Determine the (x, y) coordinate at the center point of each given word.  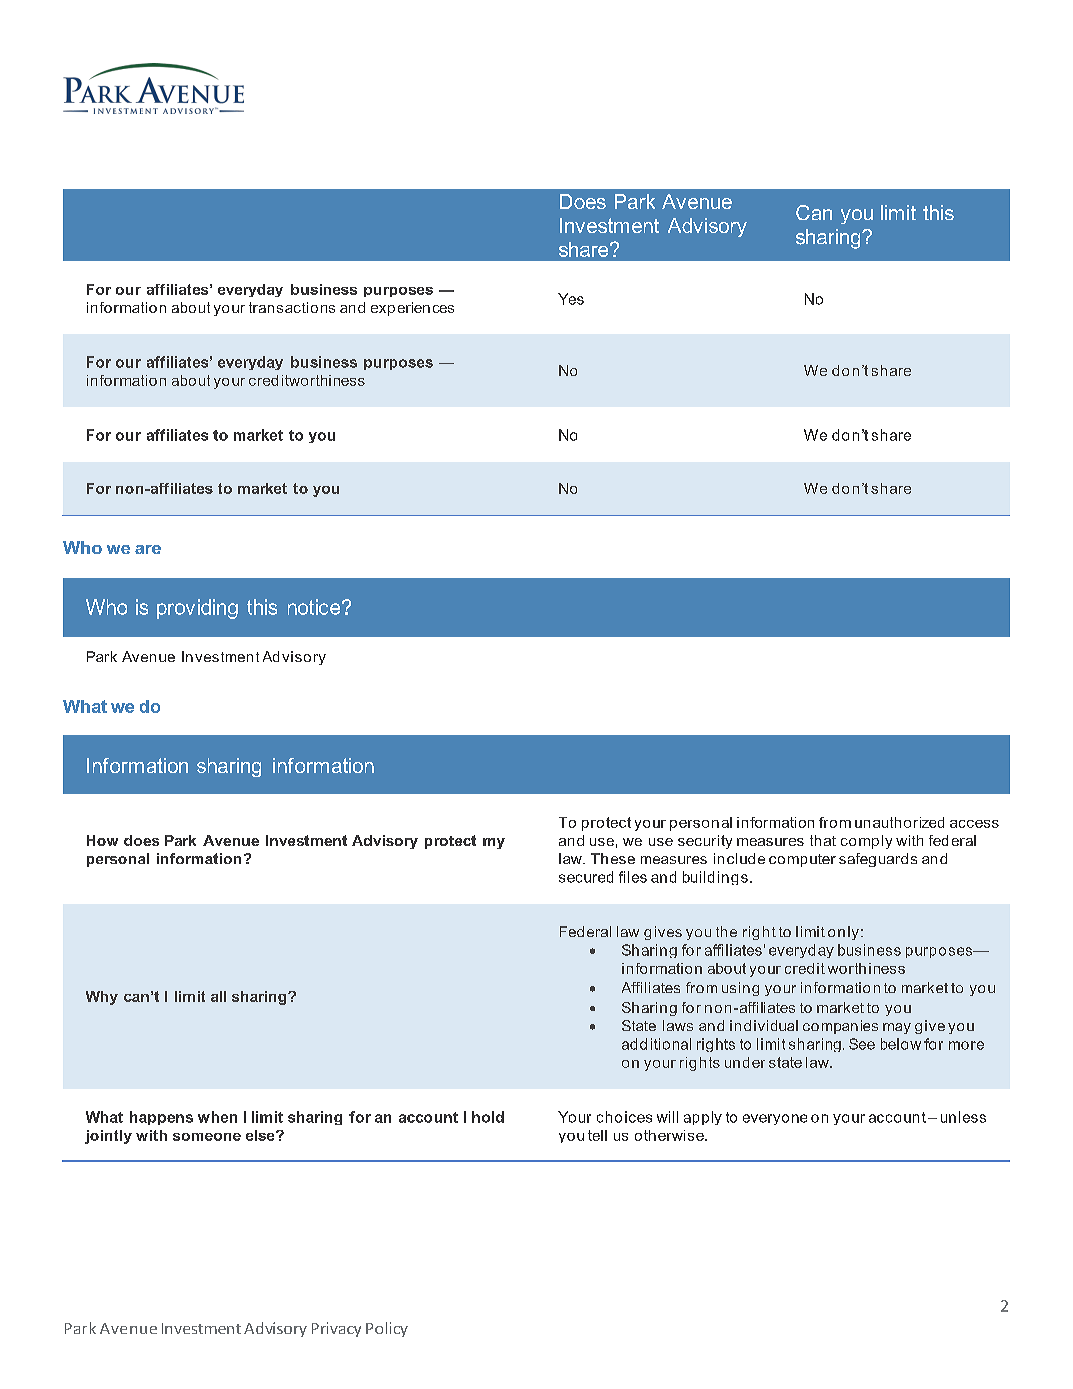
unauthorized (899, 822)
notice (315, 607)
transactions (292, 307)
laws (678, 1025)
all (218, 996)
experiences (412, 309)
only (843, 933)
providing (197, 609)
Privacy (336, 1329)
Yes (571, 299)
